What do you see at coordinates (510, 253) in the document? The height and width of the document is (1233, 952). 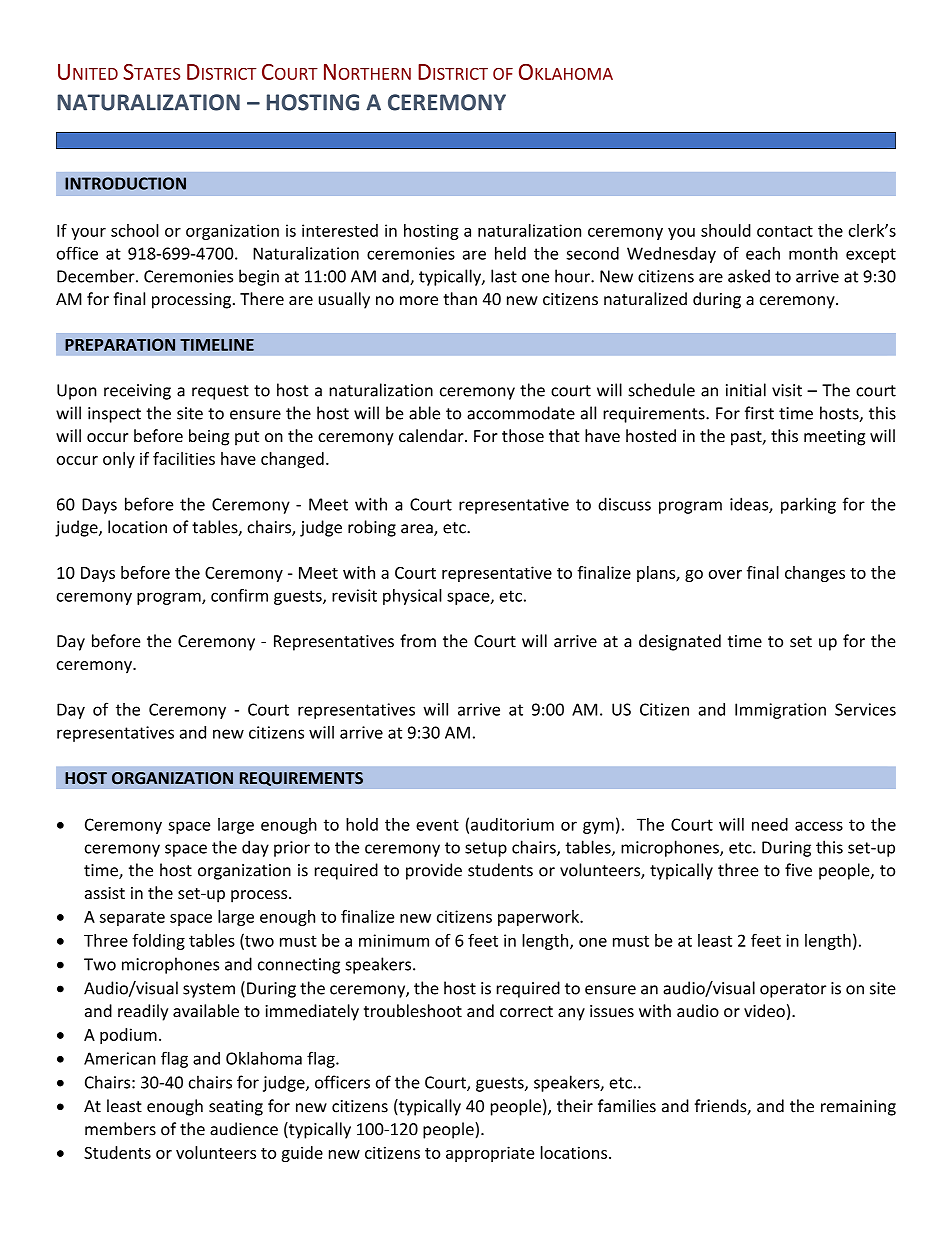 I see `held` at bounding box center [510, 253].
